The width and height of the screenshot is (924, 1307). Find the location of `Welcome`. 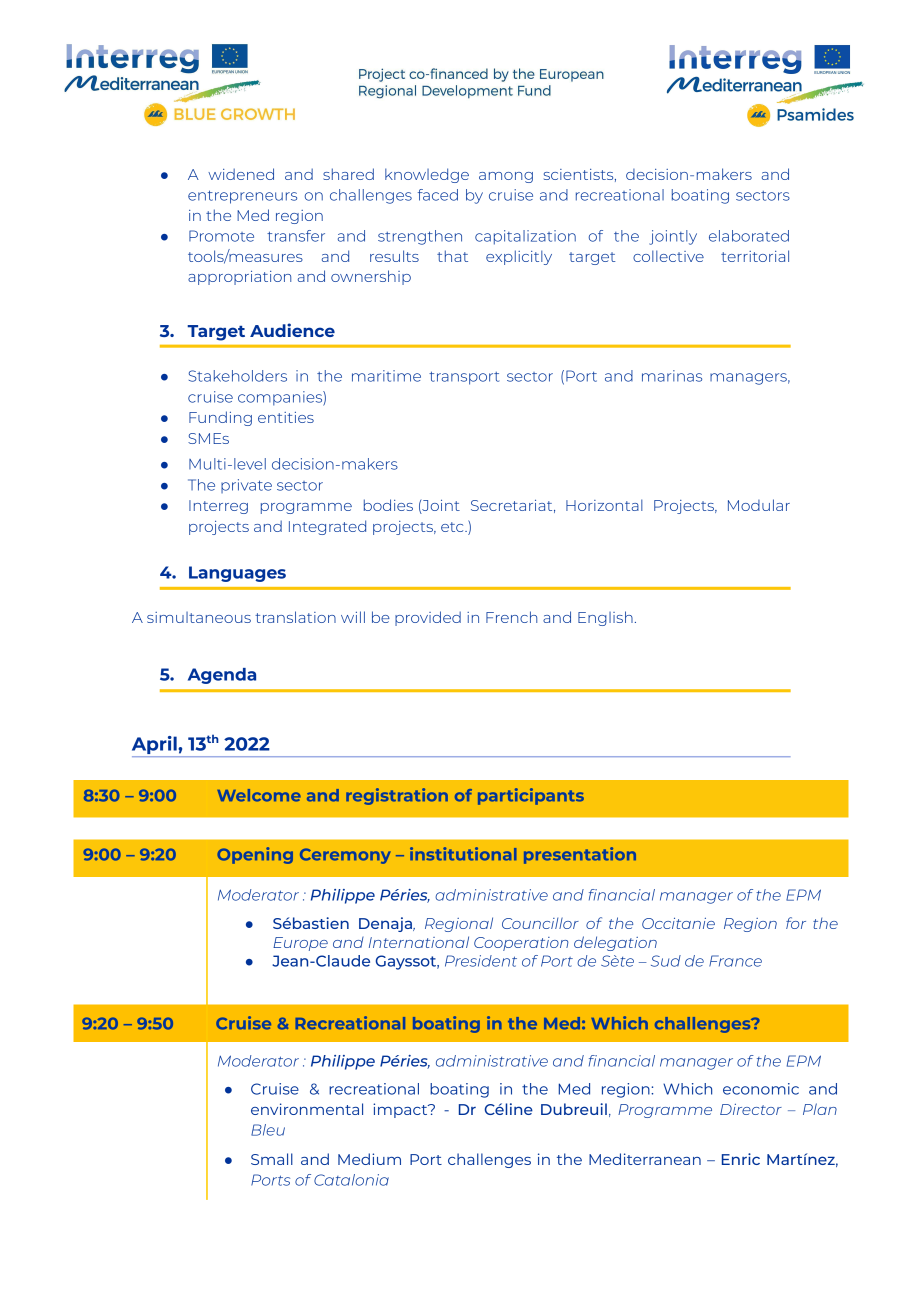

Welcome is located at coordinates (259, 795).
